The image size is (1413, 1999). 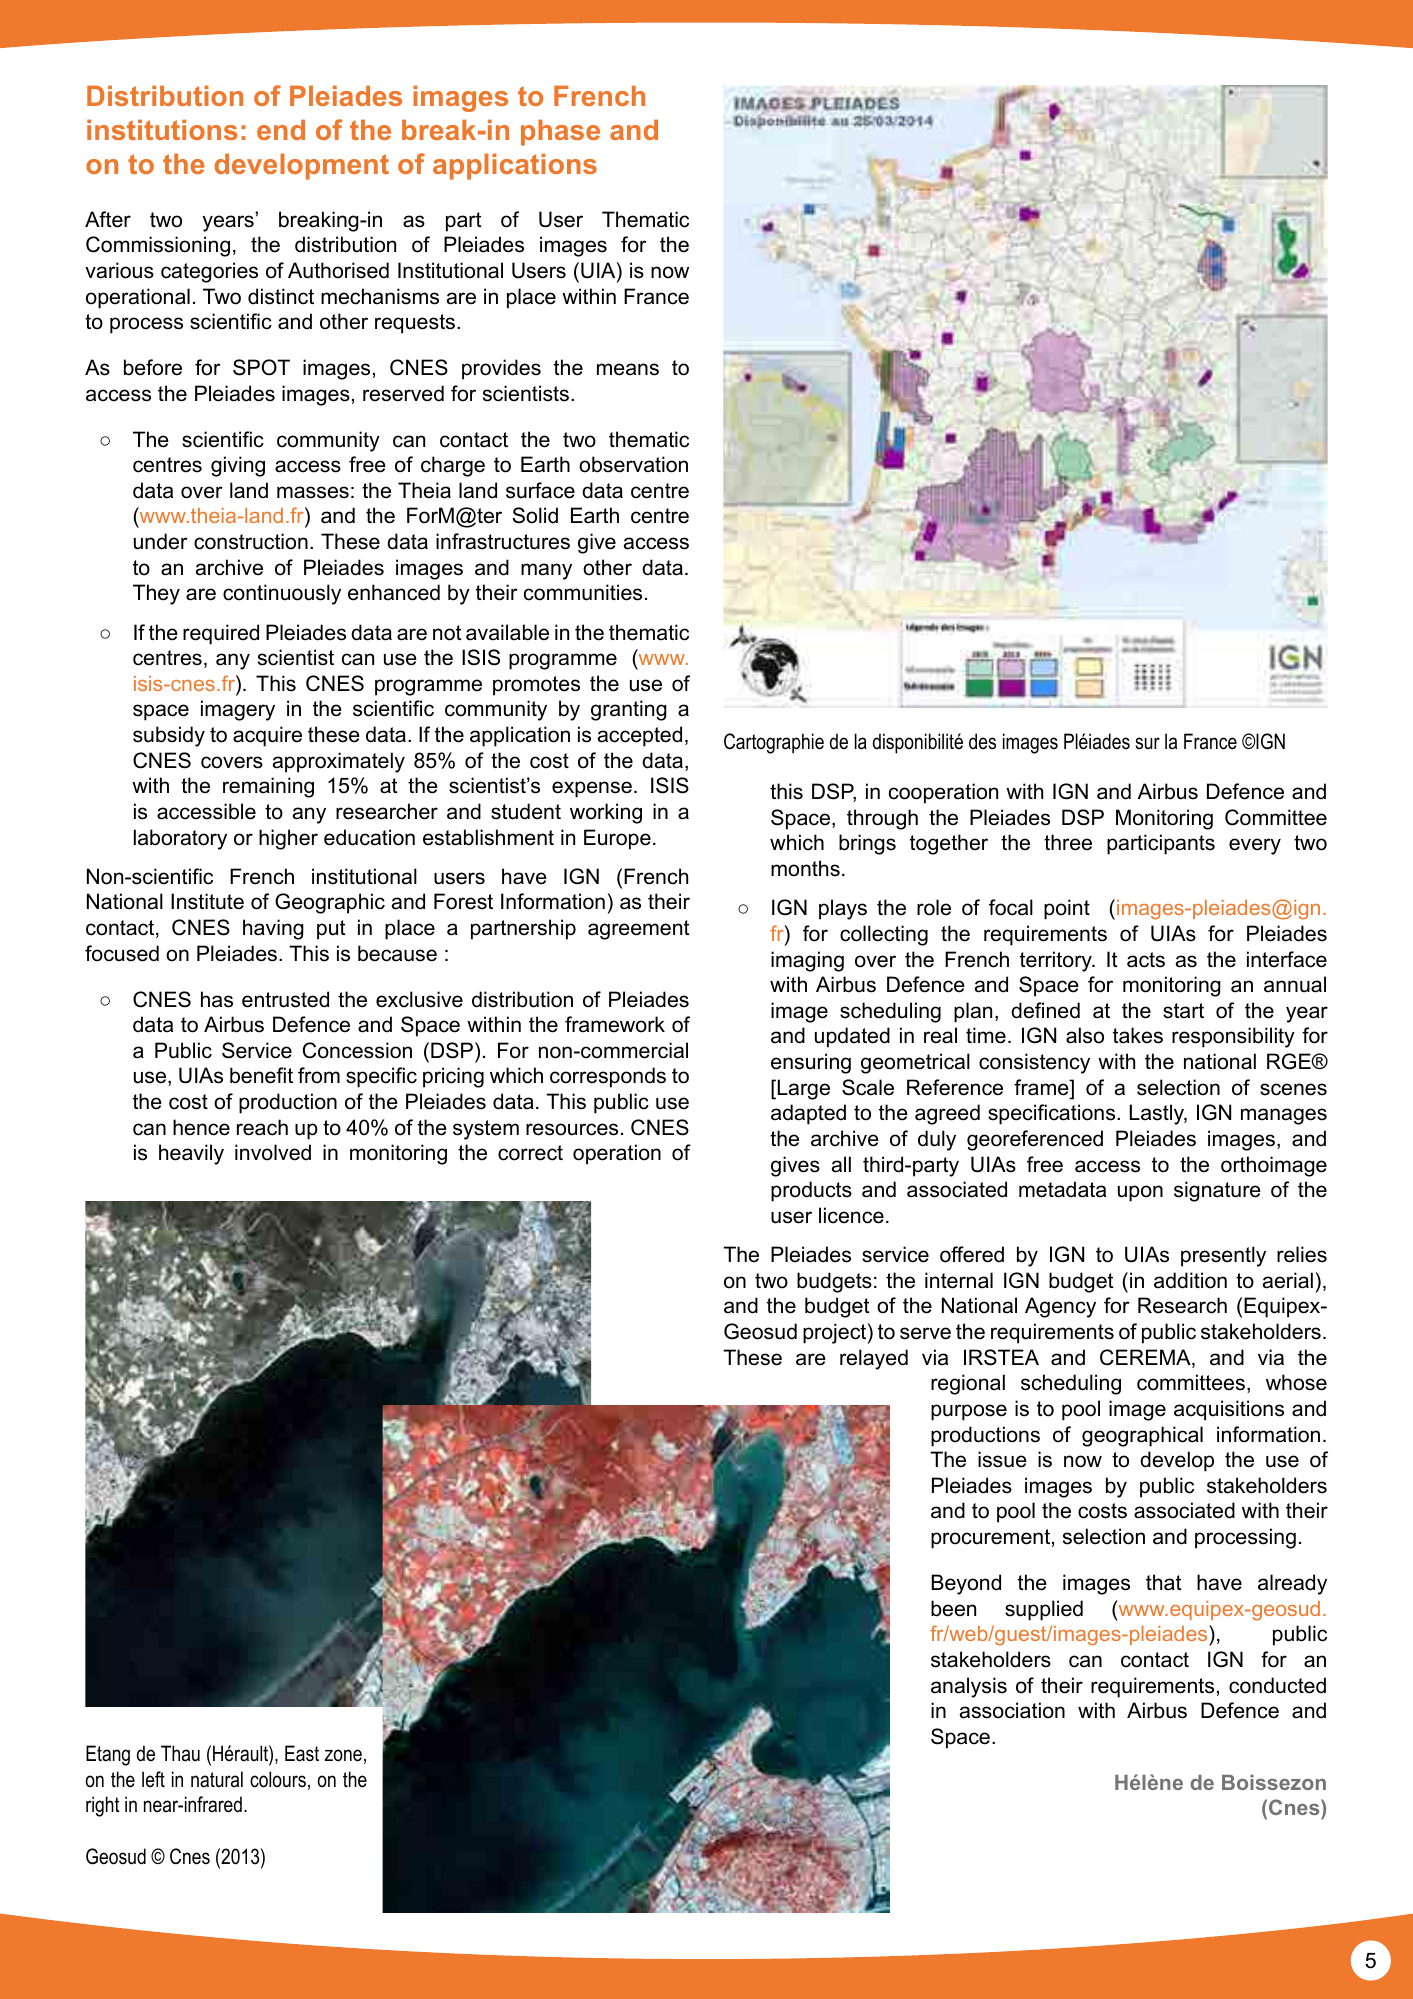 I want to click on phase, so click(x=560, y=132).
